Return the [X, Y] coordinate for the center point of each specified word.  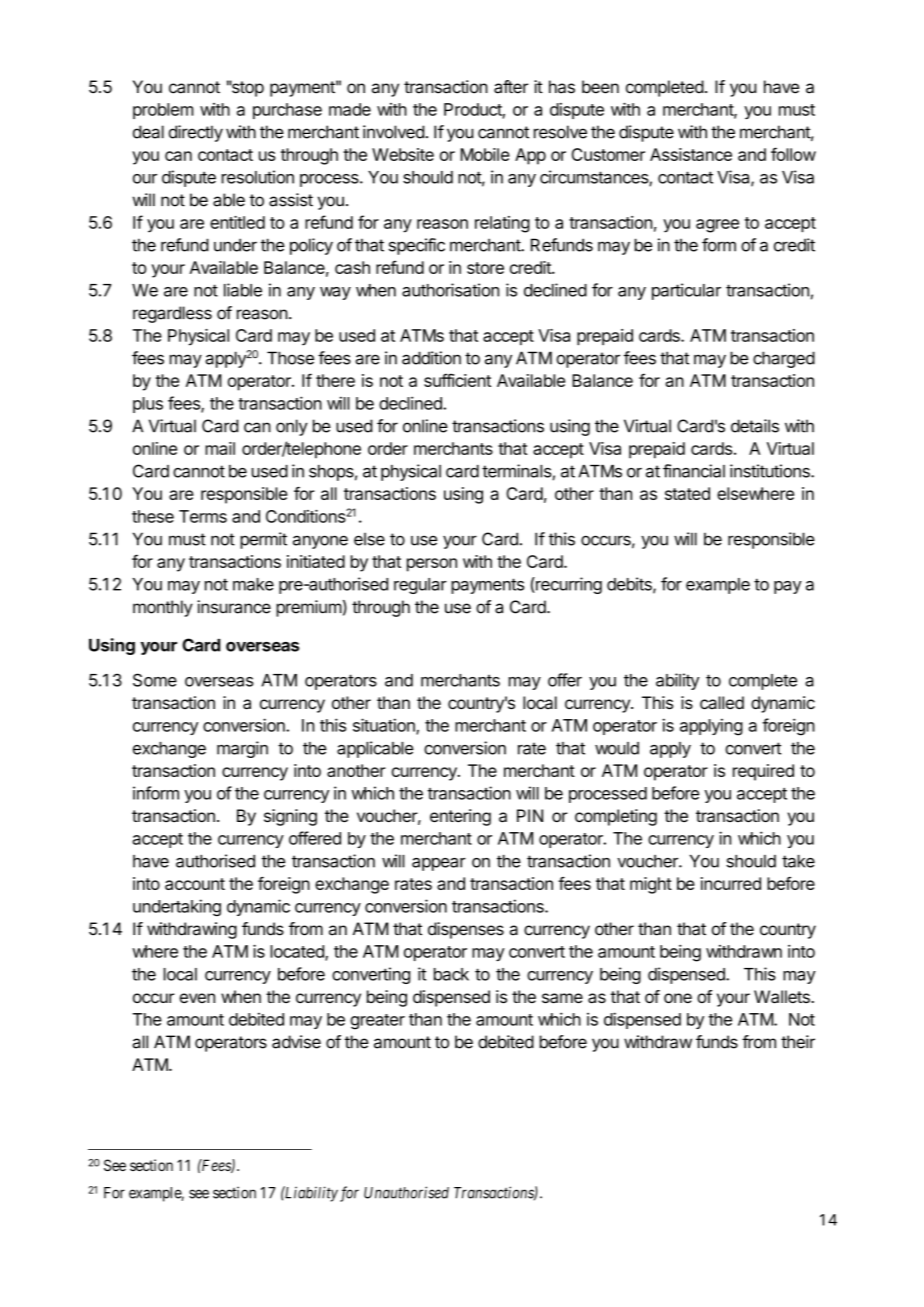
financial [694, 471]
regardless [172, 314]
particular [686, 291]
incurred [731, 883]
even [197, 998]
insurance [234, 607]
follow [793, 154]
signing [290, 817]
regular [420, 586]
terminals [517, 471]
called [722, 702]
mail [220, 448]
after [511, 87]
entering [460, 817]
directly [196, 133]
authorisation [450, 290]
